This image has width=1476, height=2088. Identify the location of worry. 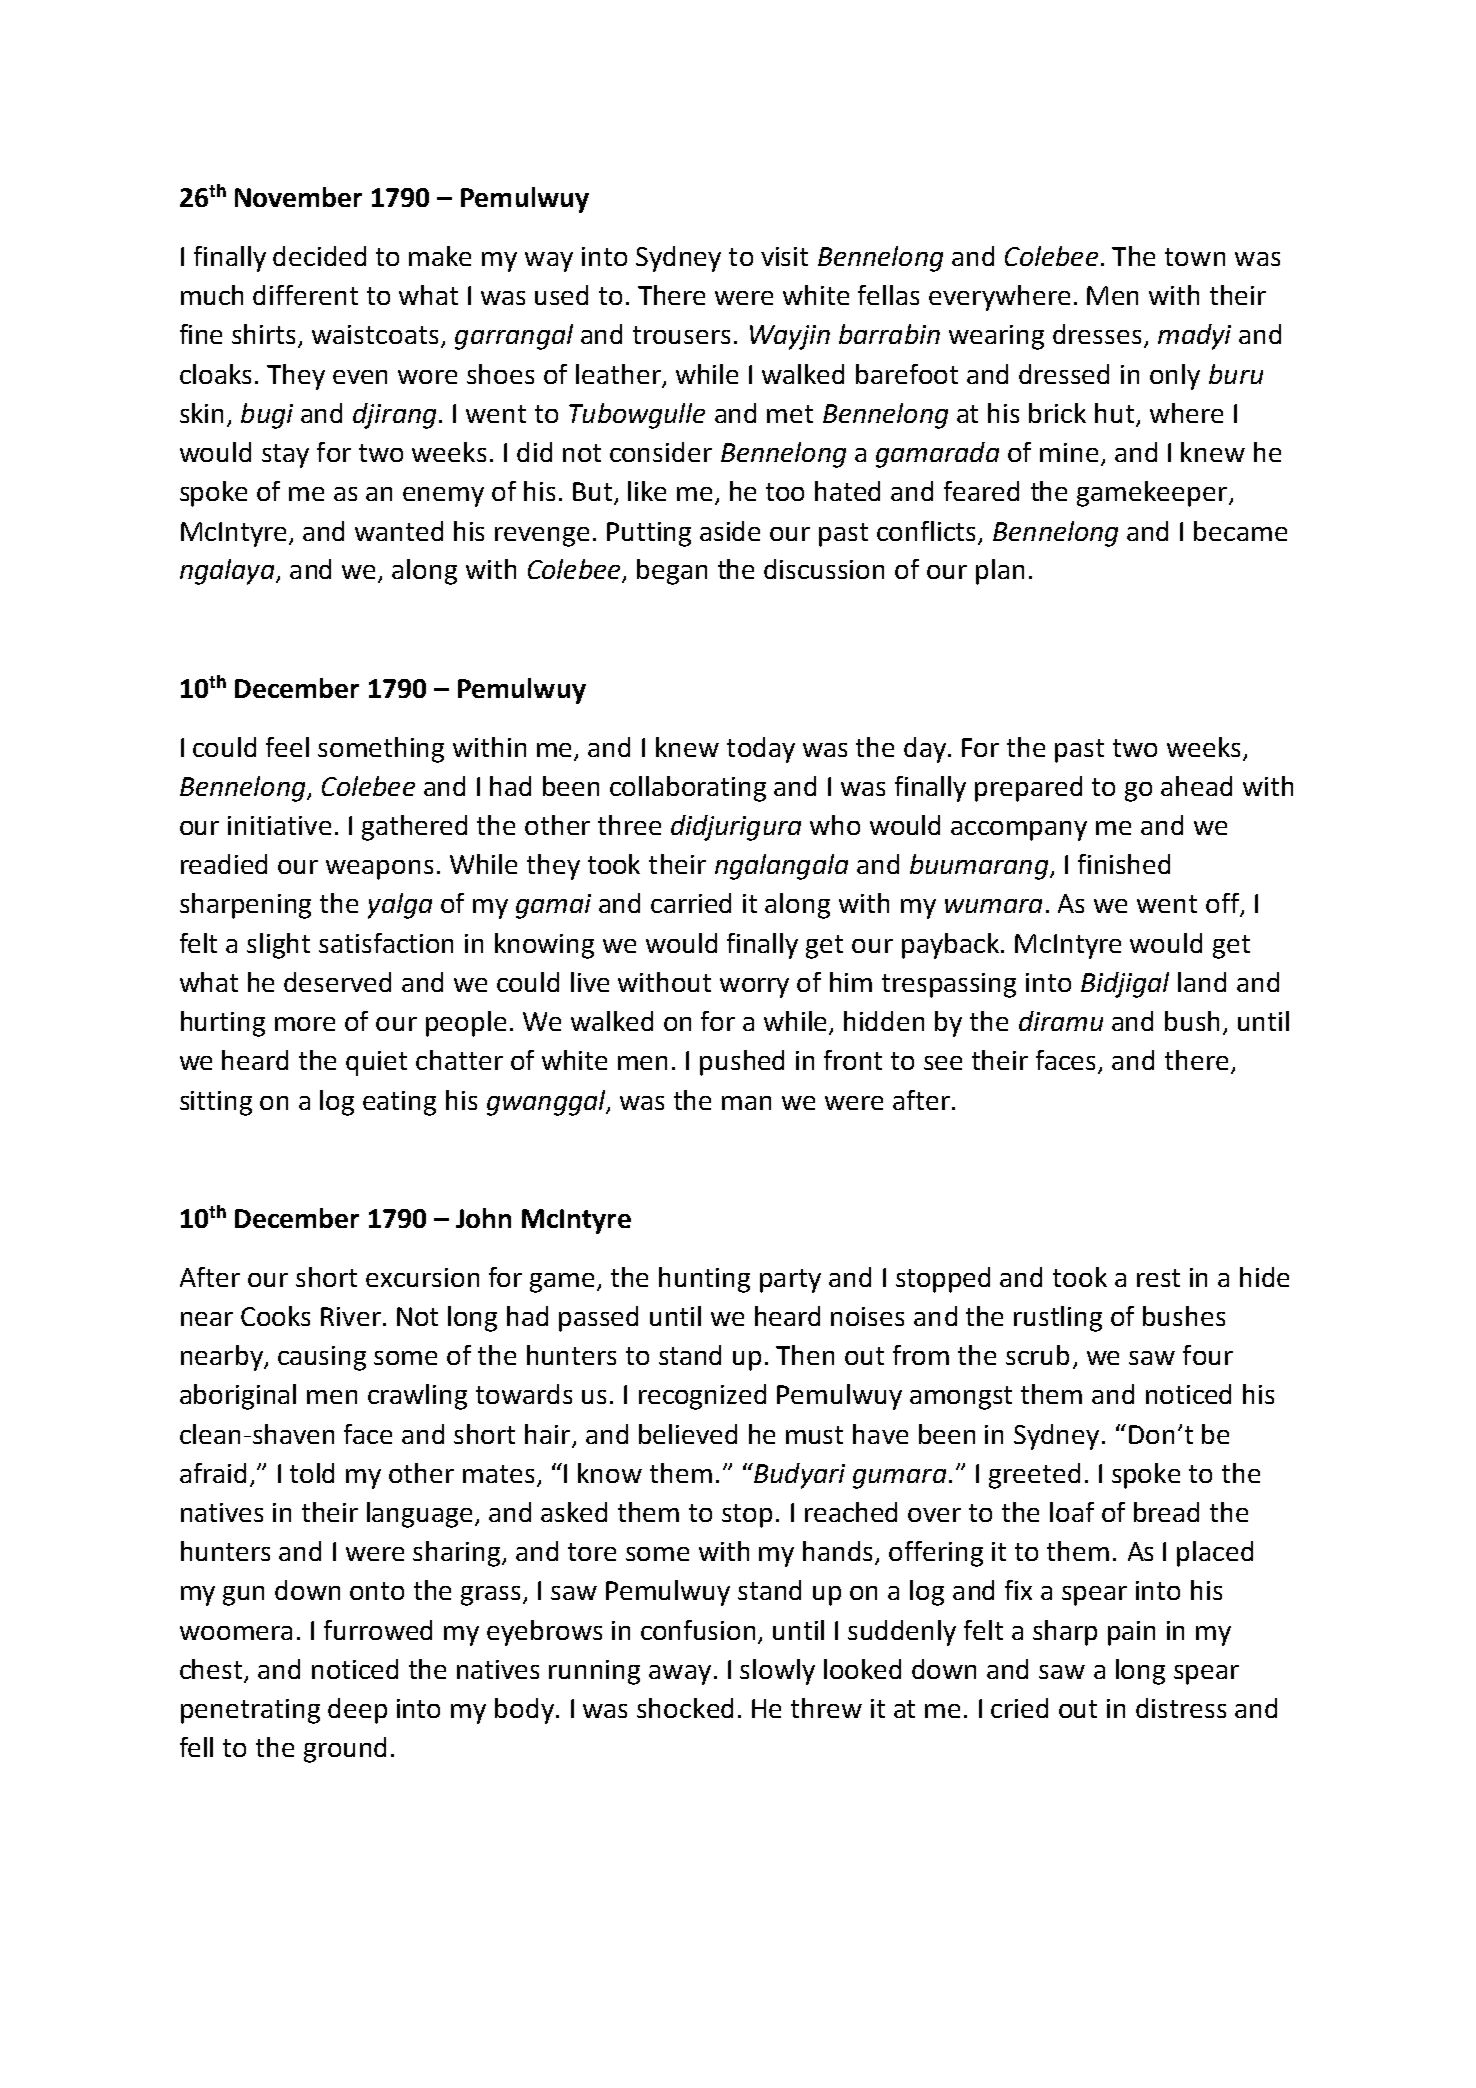
(754, 988).
